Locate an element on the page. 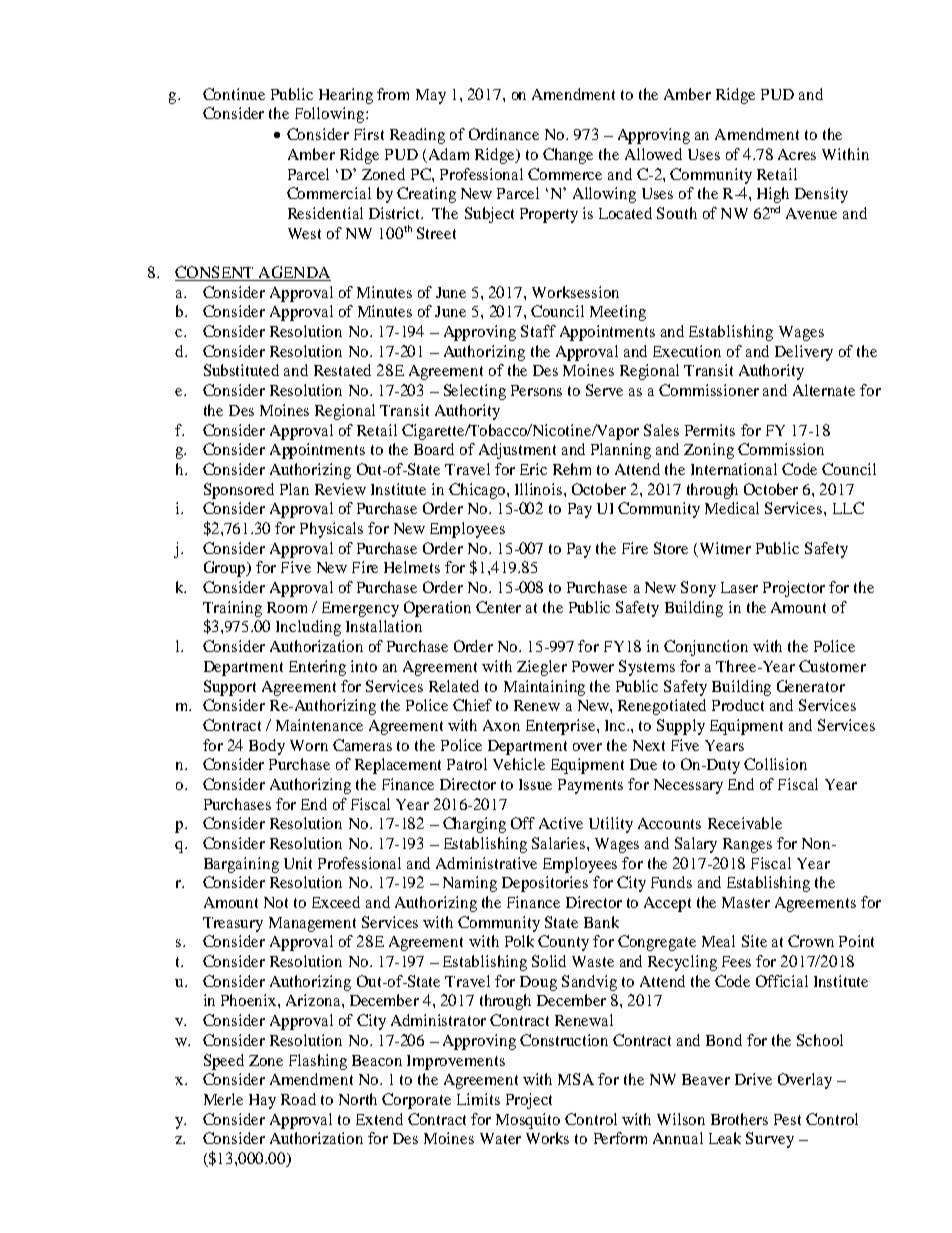  Road is located at coordinates (298, 1099).
